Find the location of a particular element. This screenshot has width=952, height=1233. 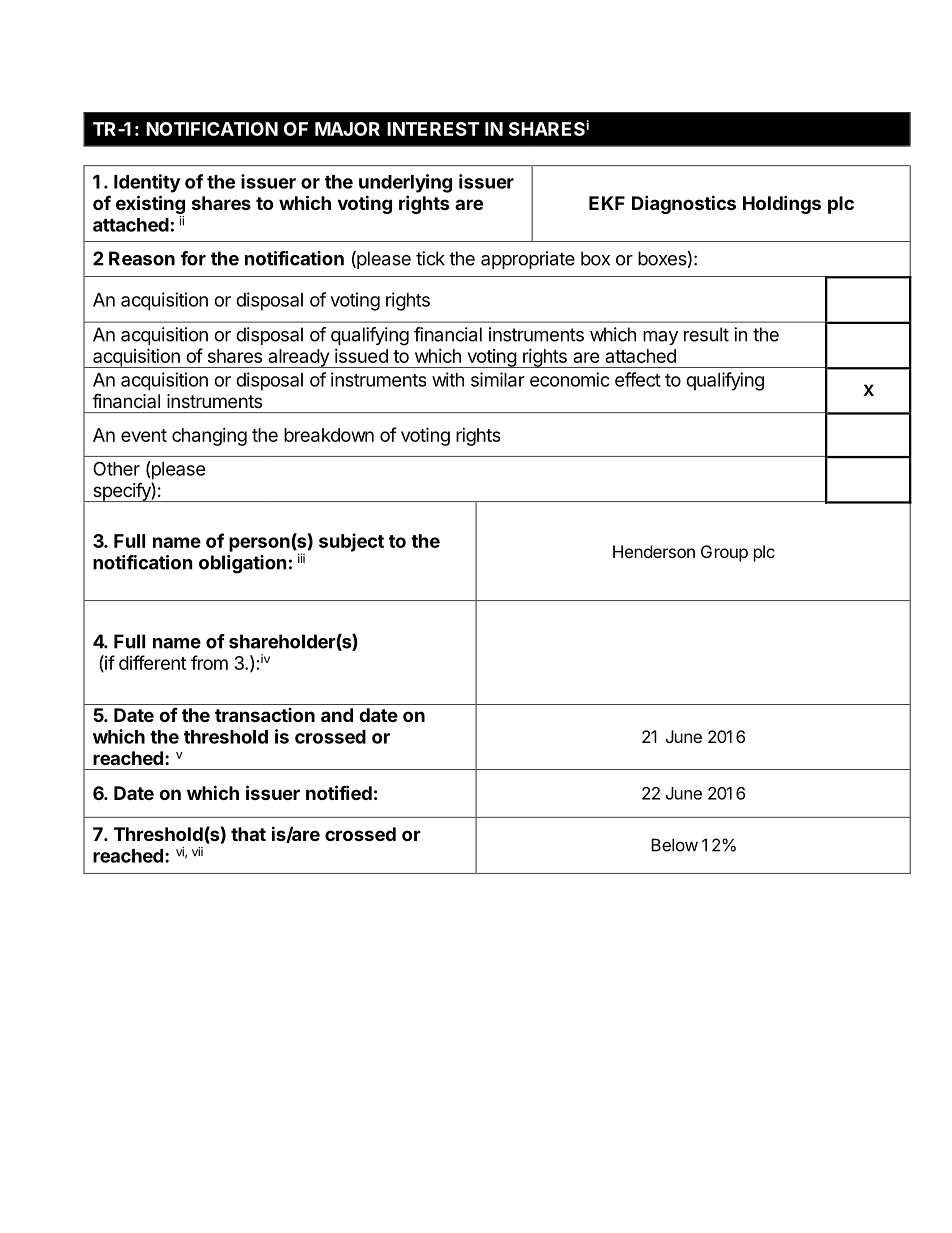

INTEREST is located at coordinates (433, 129).
